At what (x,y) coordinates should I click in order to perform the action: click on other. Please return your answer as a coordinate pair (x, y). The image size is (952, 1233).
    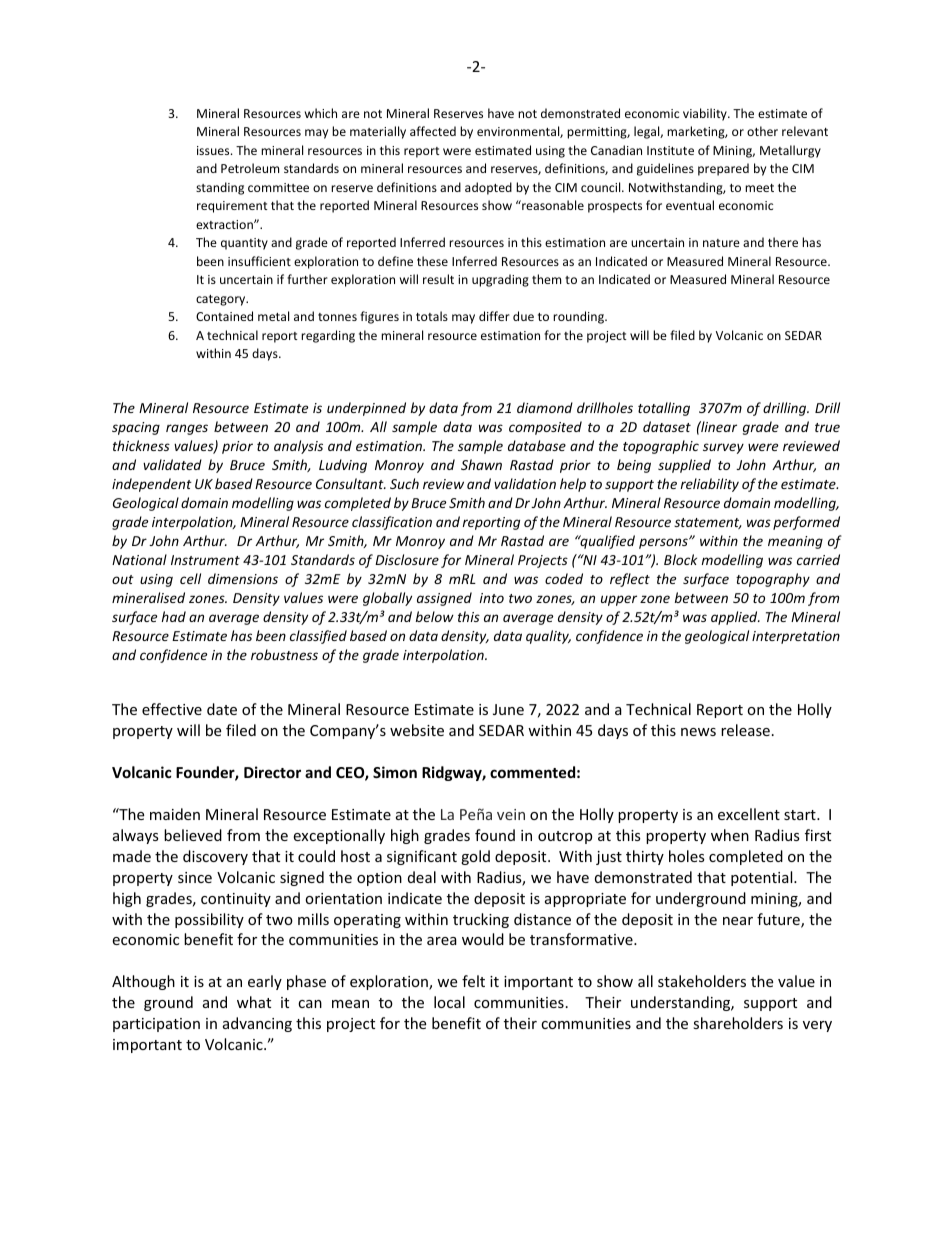
    Looking at the image, I should click on (762, 131).
